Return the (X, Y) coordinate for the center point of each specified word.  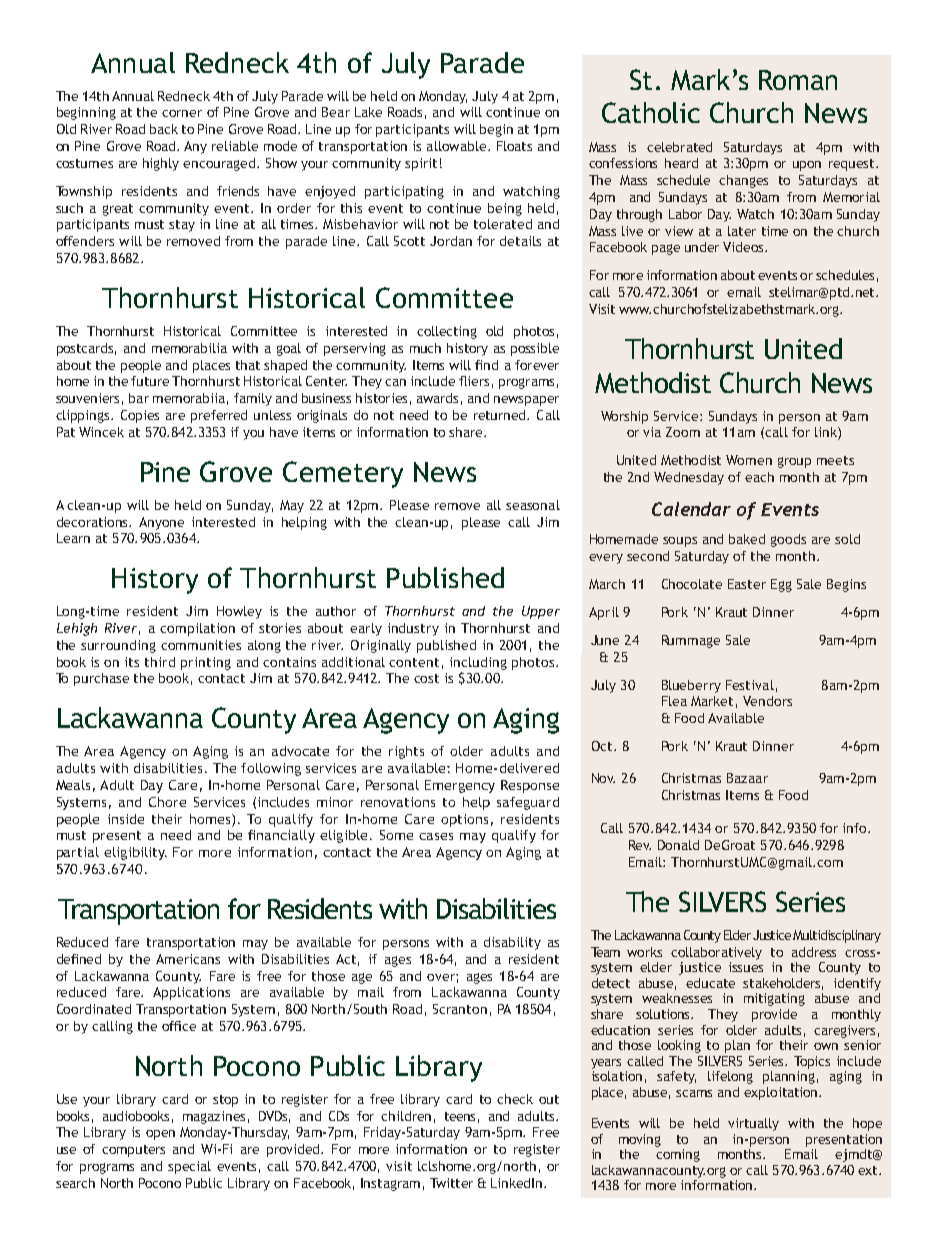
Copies (140, 416)
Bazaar (747, 778)
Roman (798, 80)
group (794, 462)
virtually (753, 1124)
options (464, 820)
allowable (458, 146)
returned (501, 415)
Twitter (451, 1183)
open (160, 1135)
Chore (167, 802)
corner (182, 113)
